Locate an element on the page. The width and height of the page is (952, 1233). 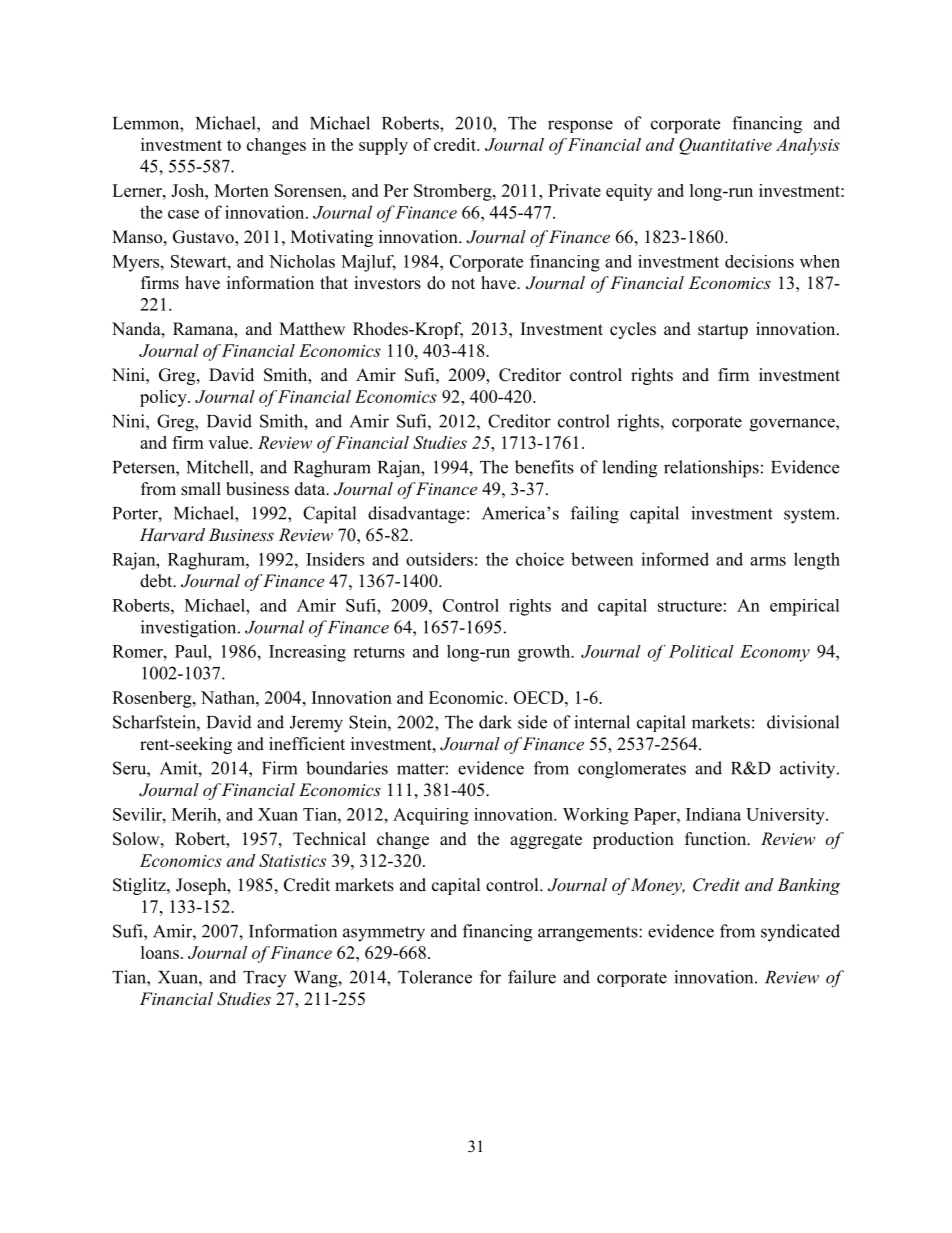
investigation is located at coordinates (190, 629).
